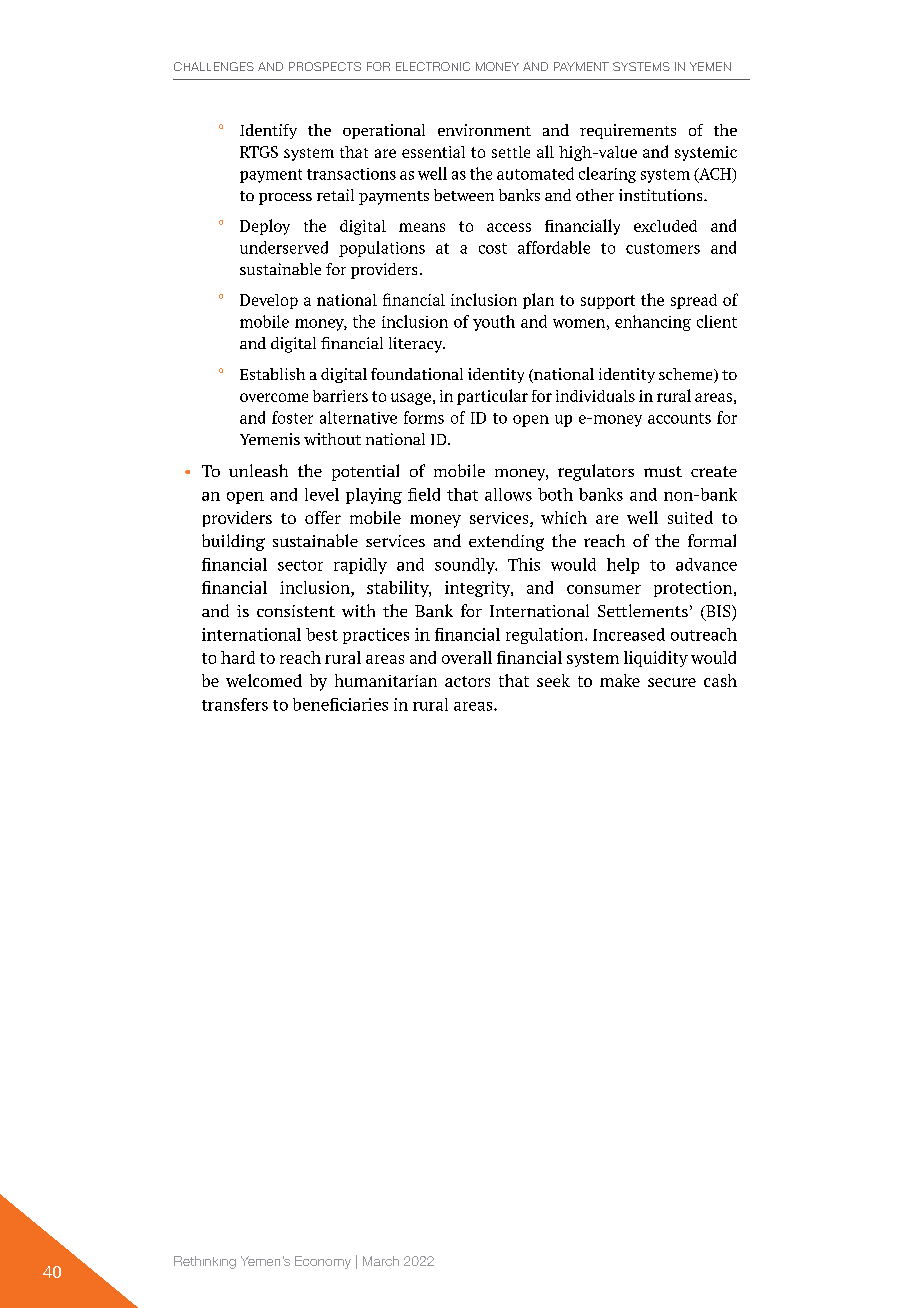  What do you see at coordinates (628, 131) in the page?
I see `requirements` at bounding box center [628, 131].
